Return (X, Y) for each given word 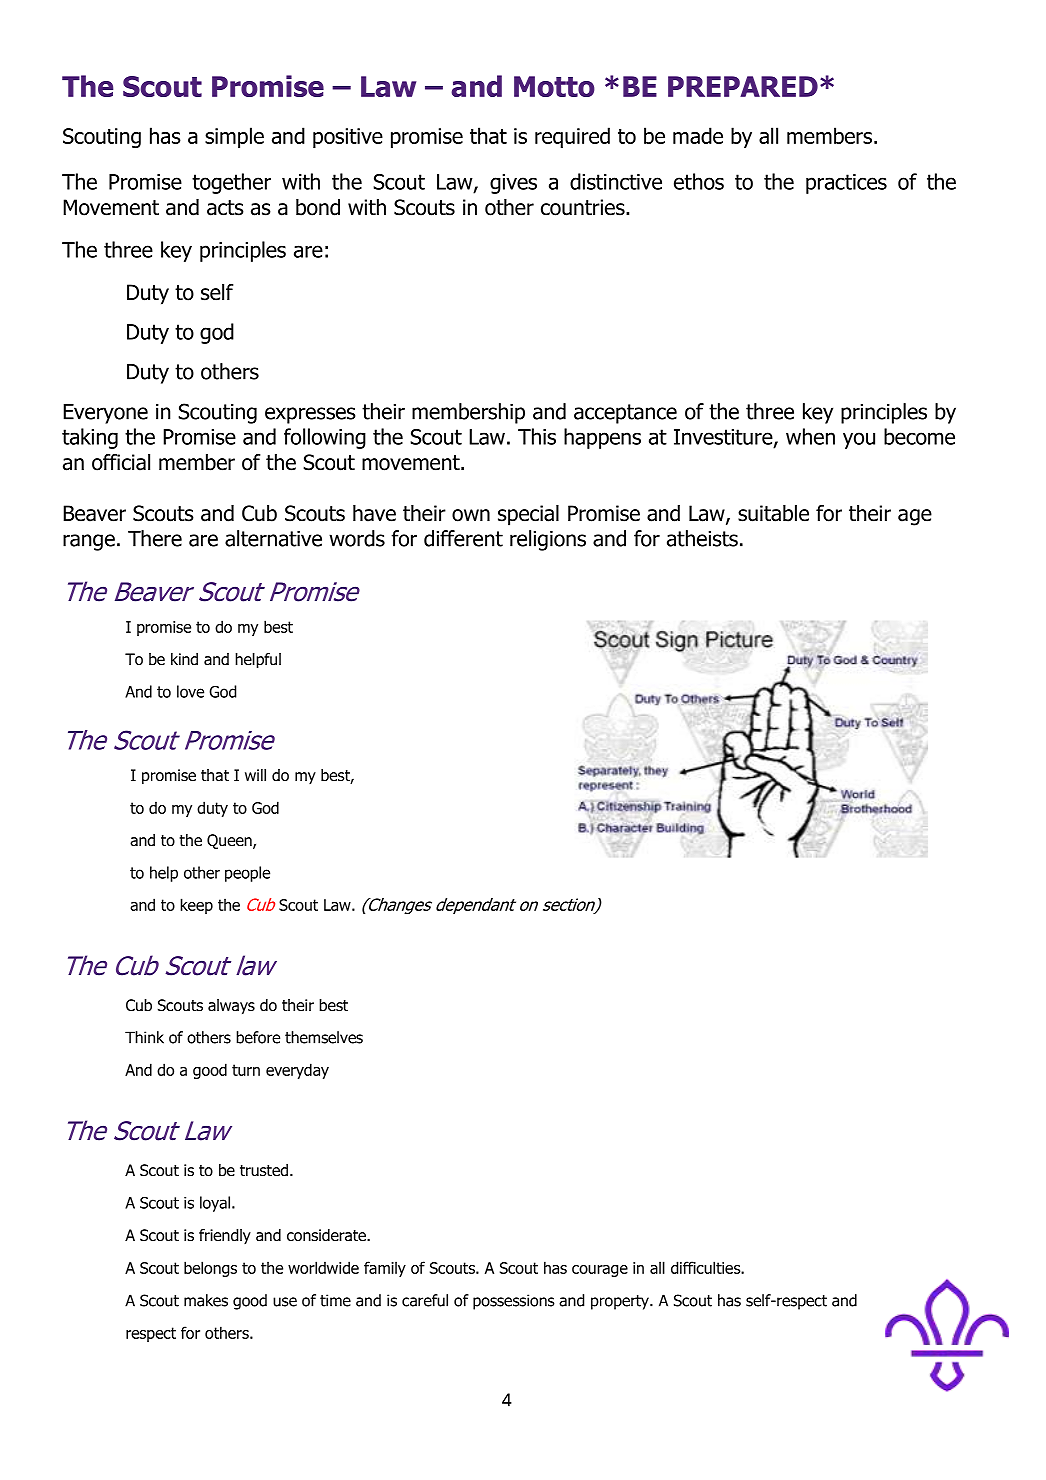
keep (196, 906)
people (247, 874)
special (528, 515)
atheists (702, 538)
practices (846, 184)
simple (234, 137)
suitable (773, 513)
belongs (210, 1269)
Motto (554, 86)
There (155, 538)
